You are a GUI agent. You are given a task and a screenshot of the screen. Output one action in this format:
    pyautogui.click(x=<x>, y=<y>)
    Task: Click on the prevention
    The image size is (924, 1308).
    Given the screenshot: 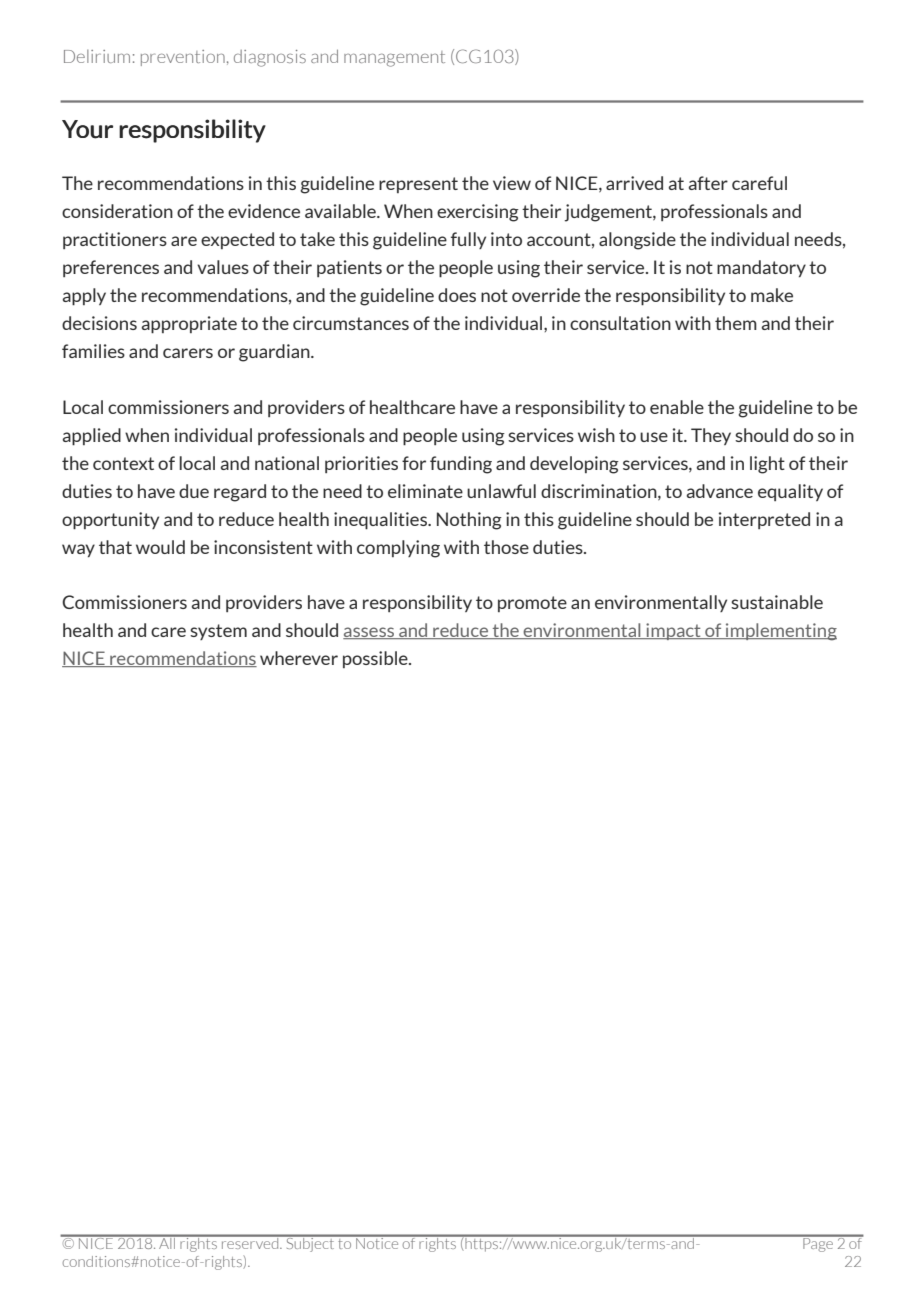 What is the action you would take?
    pyautogui.click(x=183, y=58)
